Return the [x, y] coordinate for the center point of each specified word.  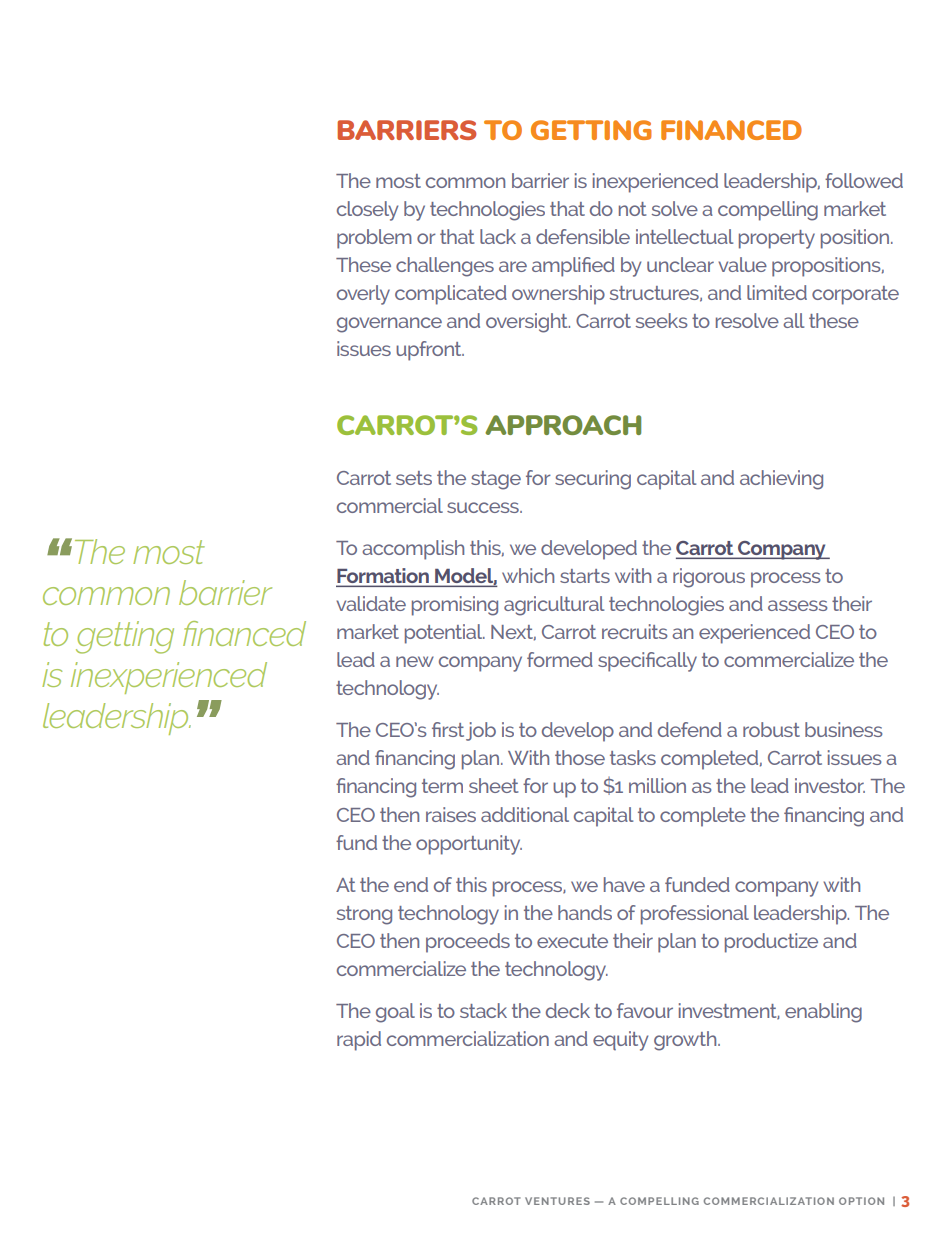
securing [593, 480]
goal [395, 1013]
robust [771, 729]
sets [414, 478]
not [632, 209]
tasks [633, 757]
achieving [781, 480]
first [448, 729]
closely [367, 211]
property [777, 239]
